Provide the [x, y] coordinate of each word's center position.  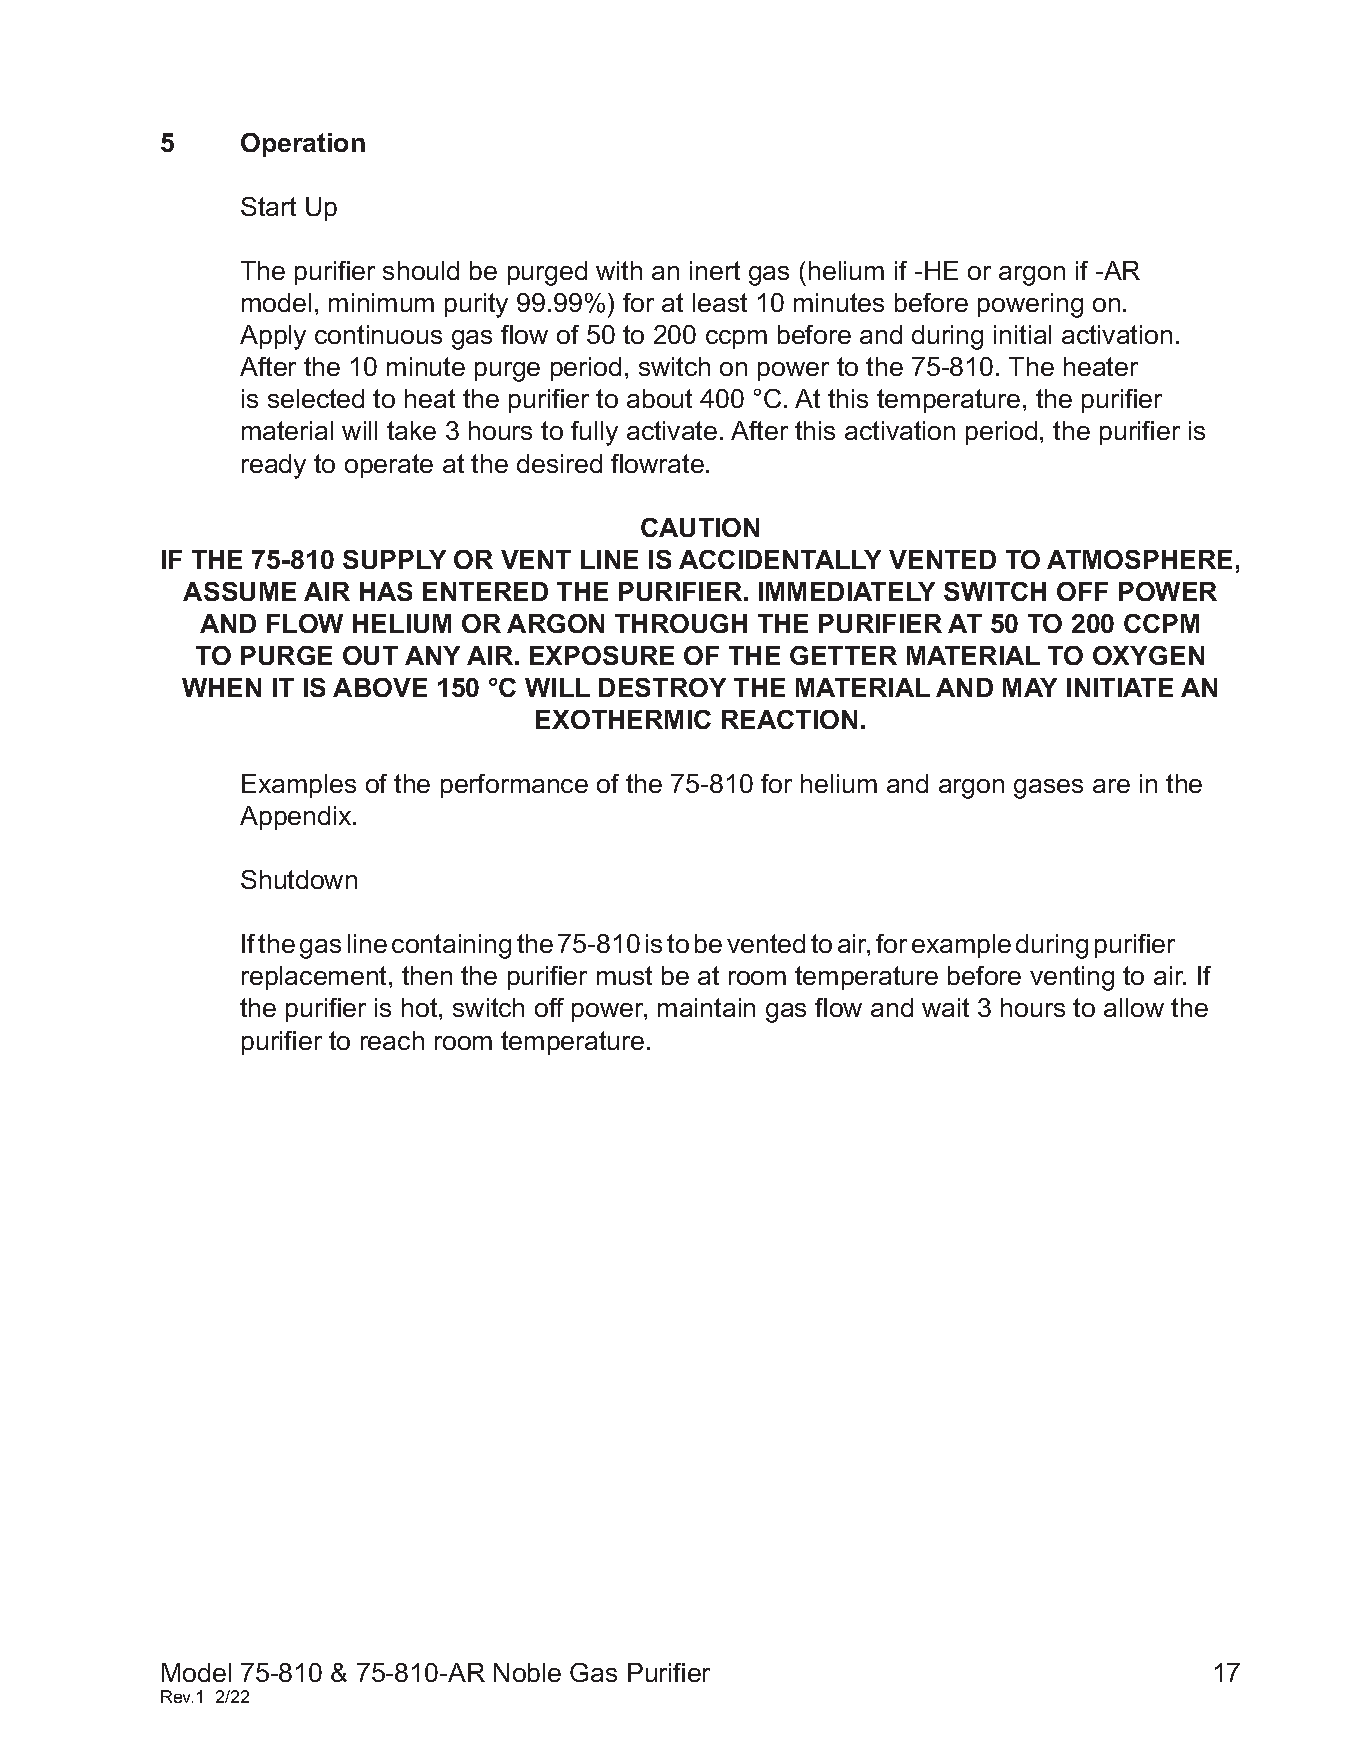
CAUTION [700, 527]
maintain [706, 1007]
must [624, 975]
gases [1048, 789]
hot [421, 1007]
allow [1134, 1007]
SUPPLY [394, 559]
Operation [303, 145]
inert [715, 270]
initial [1022, 334]
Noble [527, 1672]
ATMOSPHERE [1139, 559]
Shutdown [299, 879]
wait [945, 1007]
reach [392, 1040]
